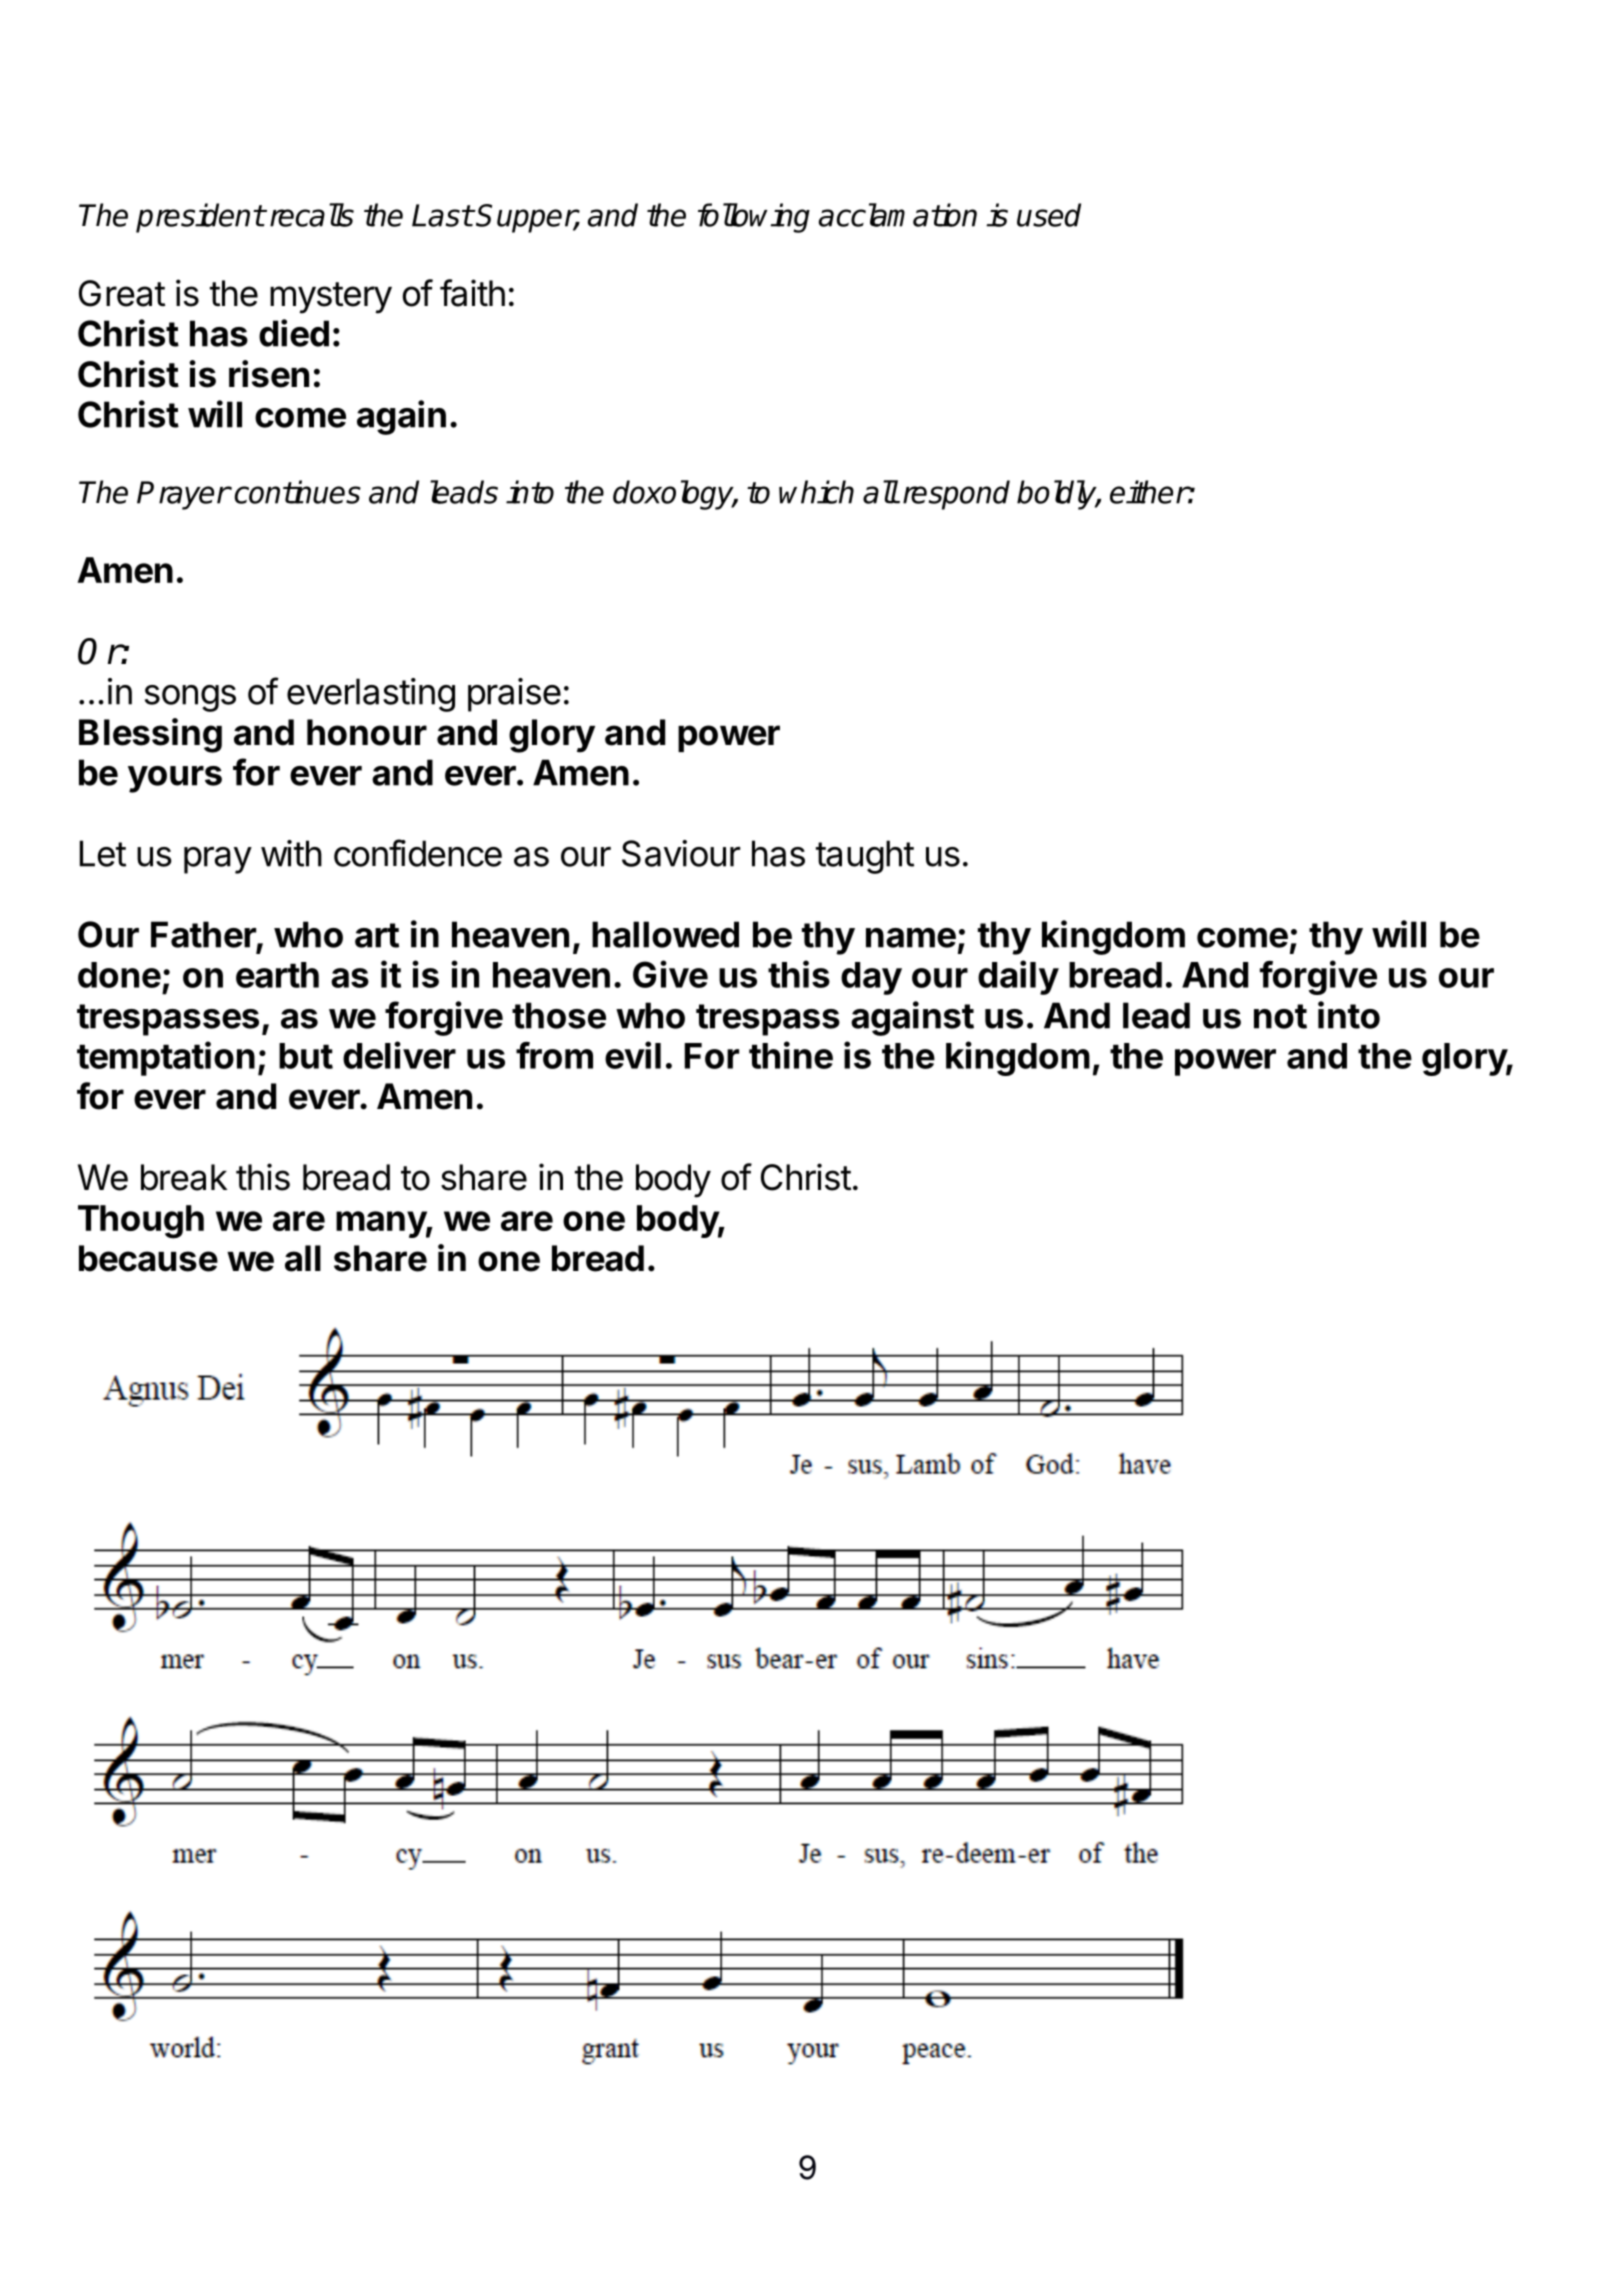 Image resolution: width=1611 pixels, height=2279 pixels. Describe the element at coordinates (956, 495) in the screenshot. I see `respond` at that location.
